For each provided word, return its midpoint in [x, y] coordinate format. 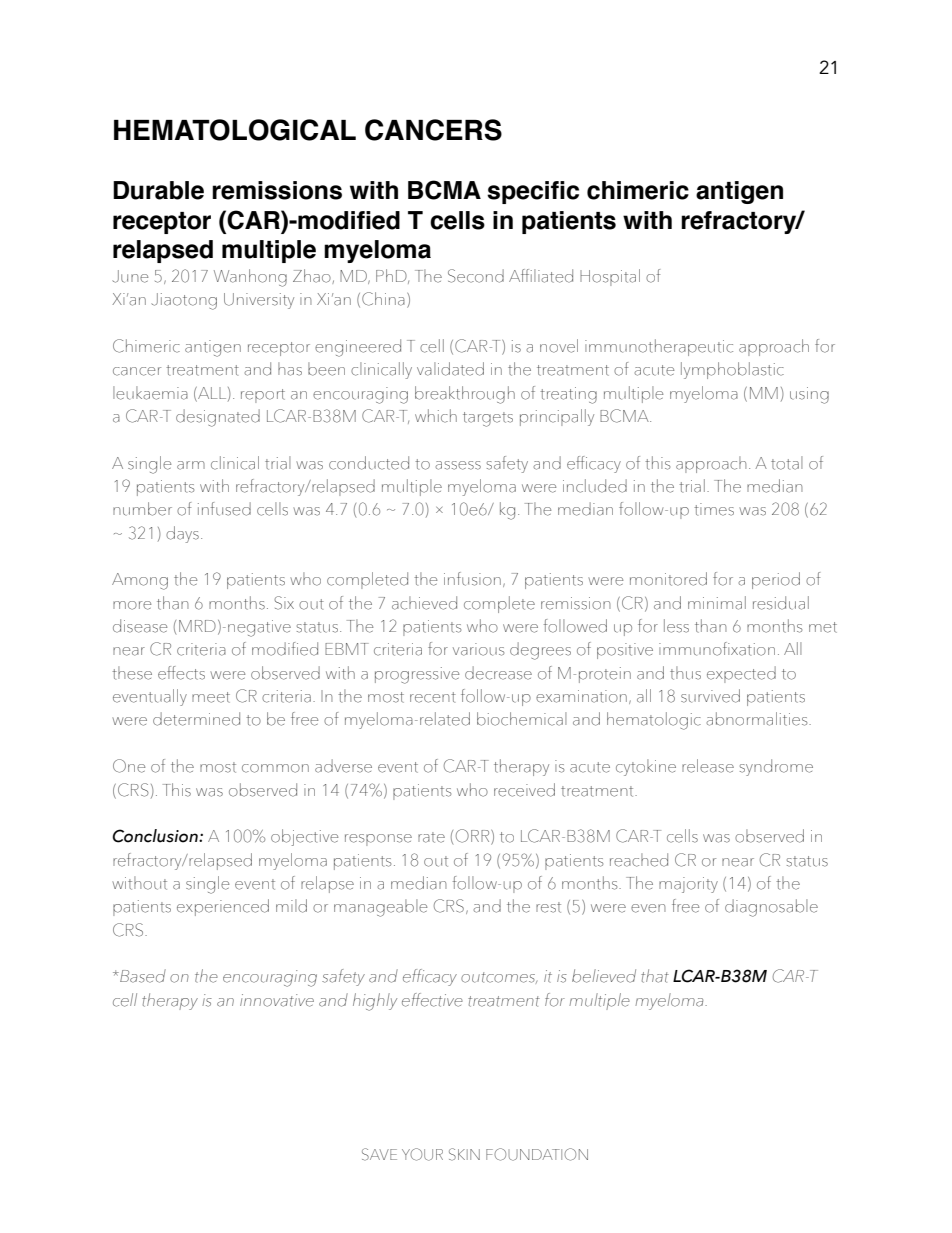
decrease [498, 673]
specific [533, 192]
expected [741, 674]
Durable [158, 190]
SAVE [379, 1154]
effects [181, 673]
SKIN [464, 1154]
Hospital [610, 277]
